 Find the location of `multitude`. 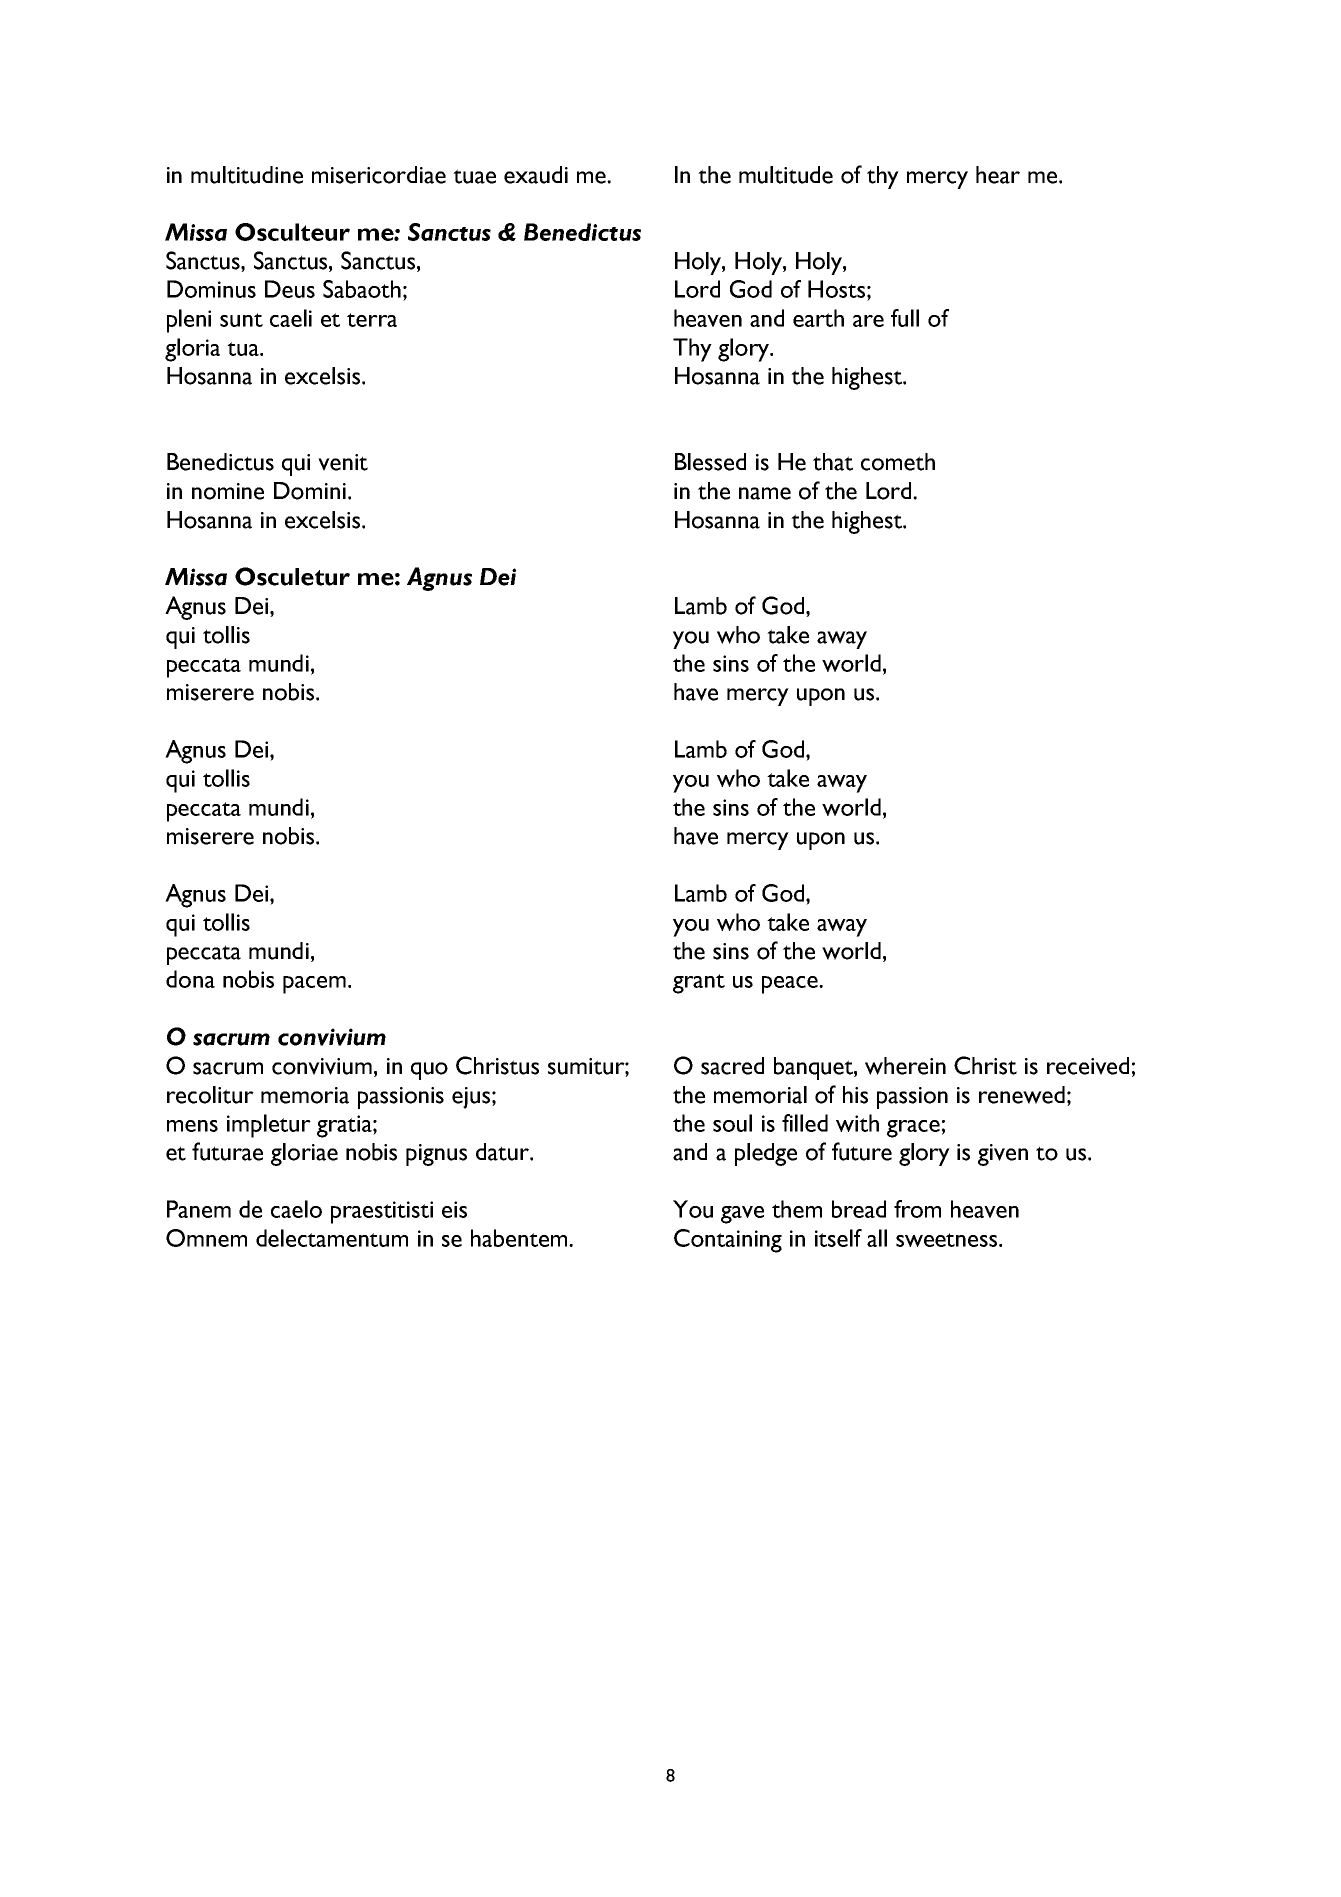

multitude is located at coordinates (786, 175).
